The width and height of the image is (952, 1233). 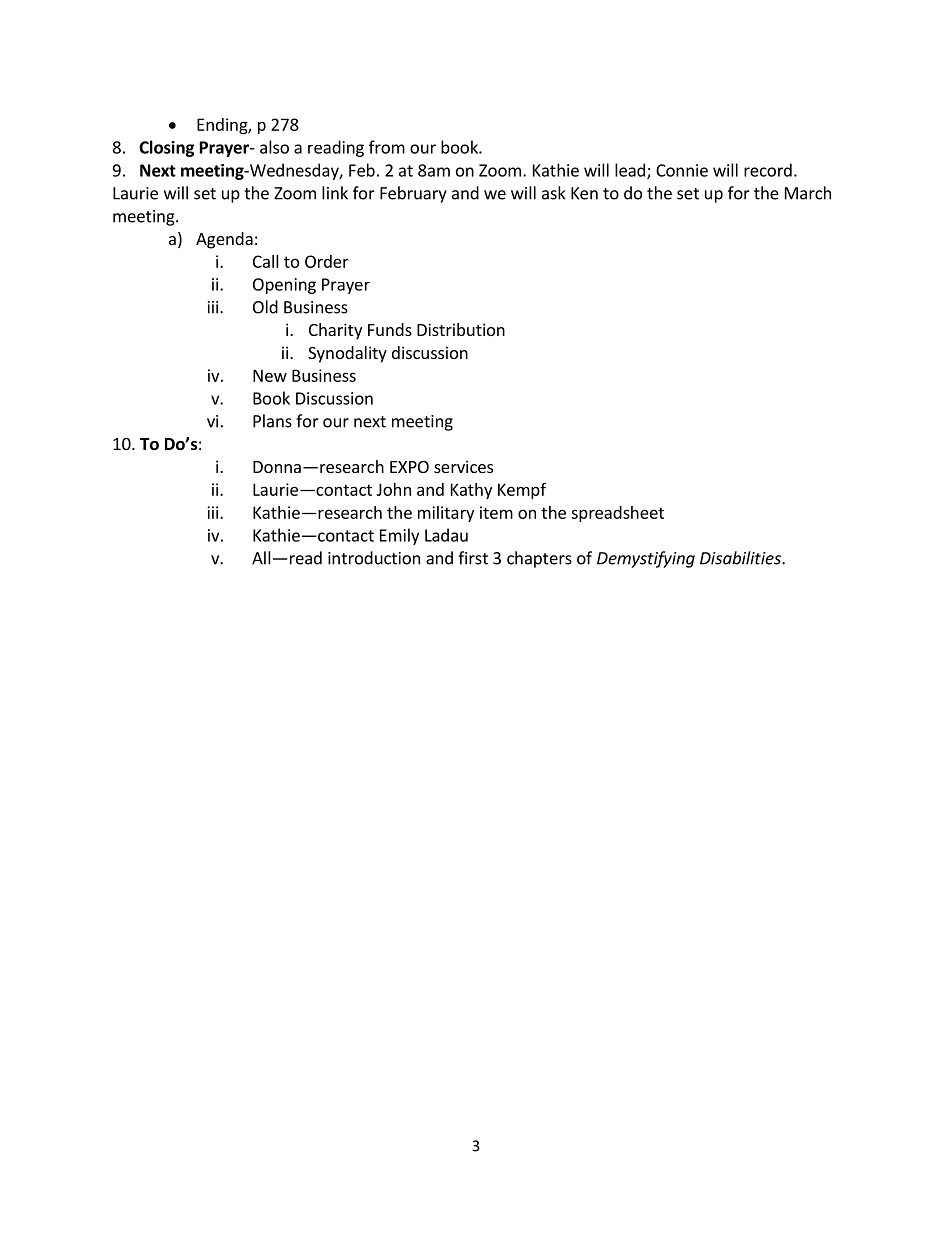 What do you see at coordinates (374, 558) in the image?
I see `introduction` at bounding box center [374, 558].
